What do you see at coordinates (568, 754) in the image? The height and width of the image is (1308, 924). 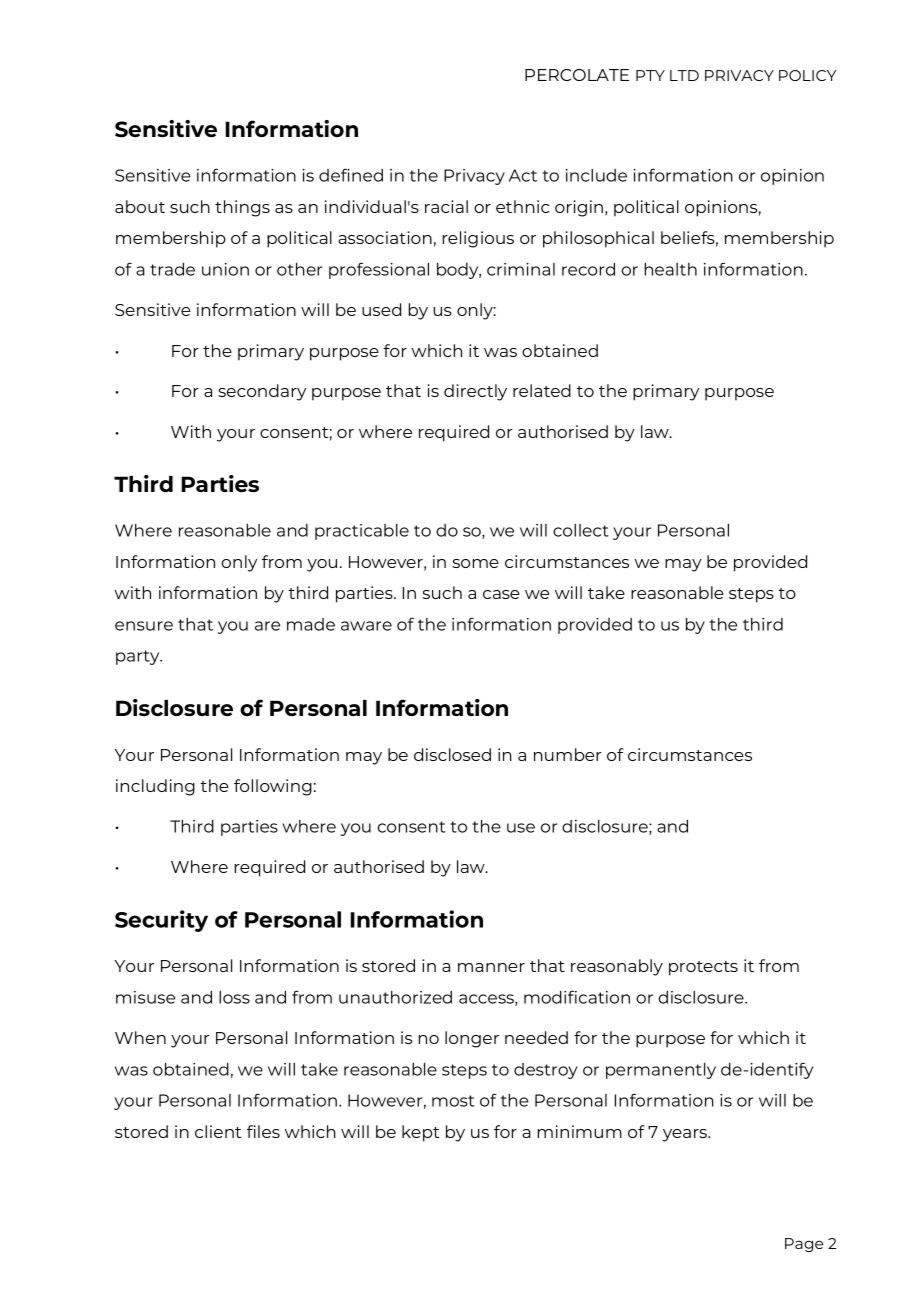 I see `number` at bounding box center [568, 754].
